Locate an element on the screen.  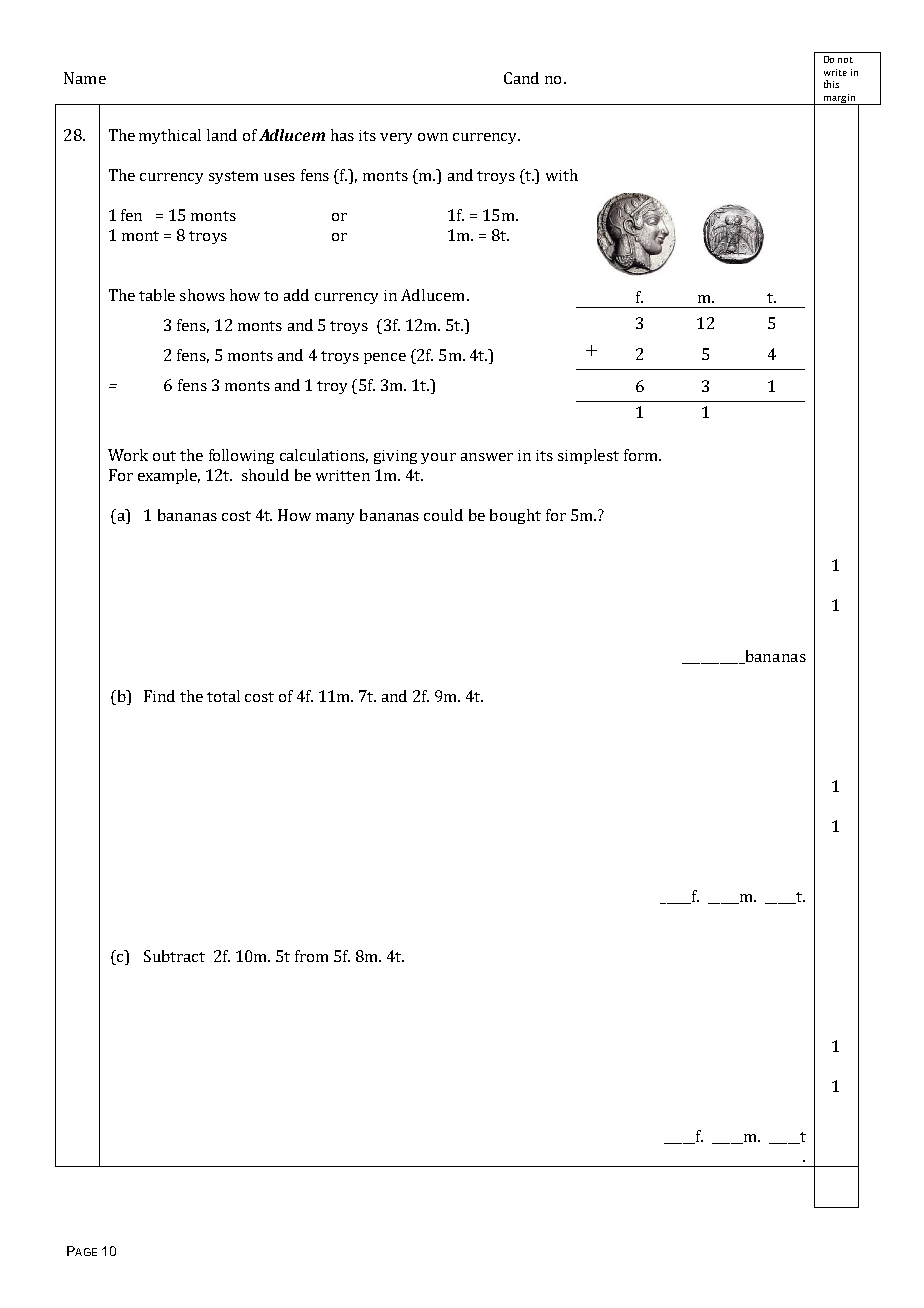
total is located at coordinates (223, 696).
